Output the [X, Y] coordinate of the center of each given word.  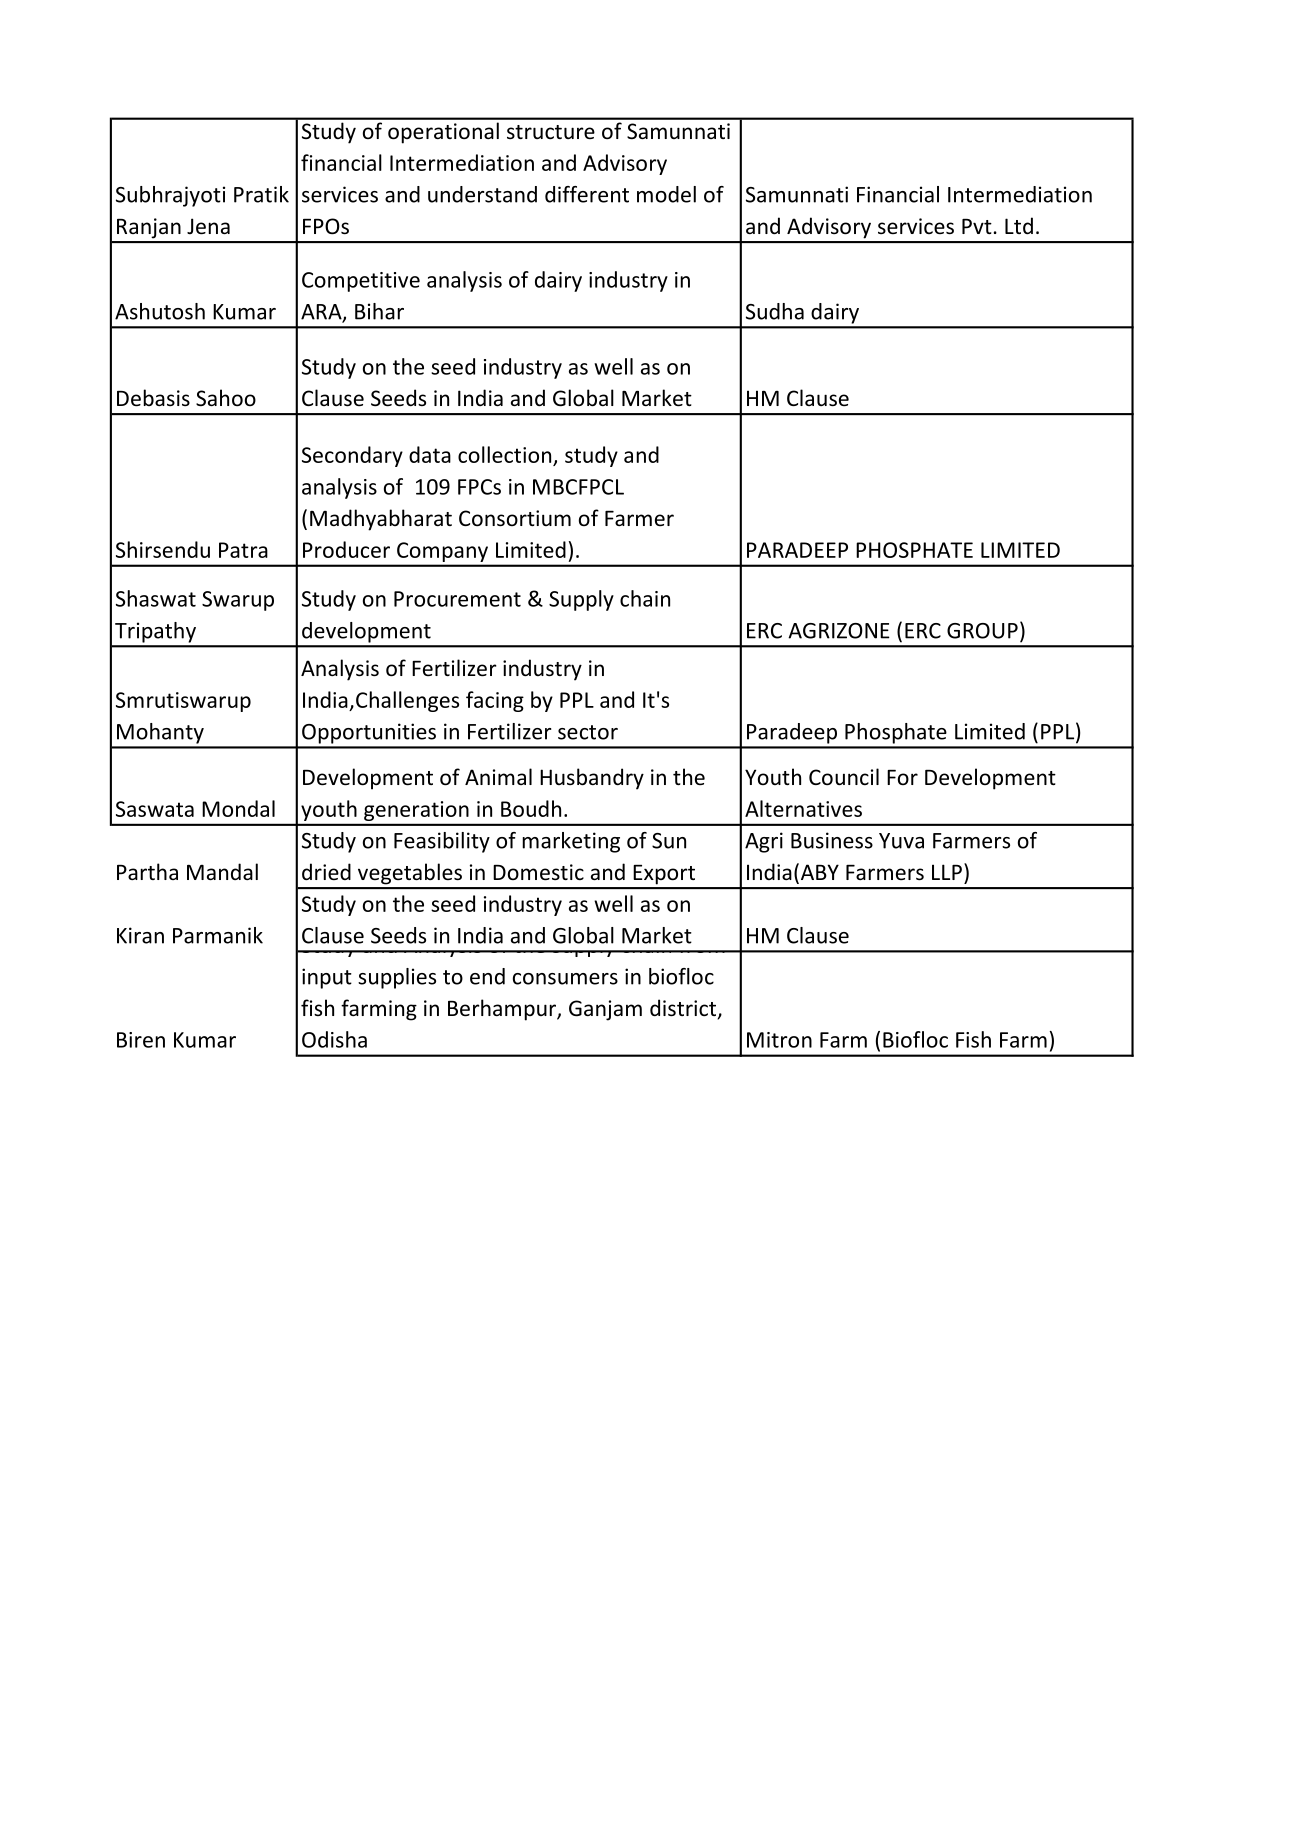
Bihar [379, 311]
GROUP [982, 631]
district [684, 1009]
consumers [565, 979]
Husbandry [592, 779]
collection [504, 454]
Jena [208, 226]
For [902, 777]
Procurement [457, 599]
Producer [346, 549]
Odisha [334, 1039]
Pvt [977, 226]
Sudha [775, 311]
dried [326, 871]
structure [551, 132]
